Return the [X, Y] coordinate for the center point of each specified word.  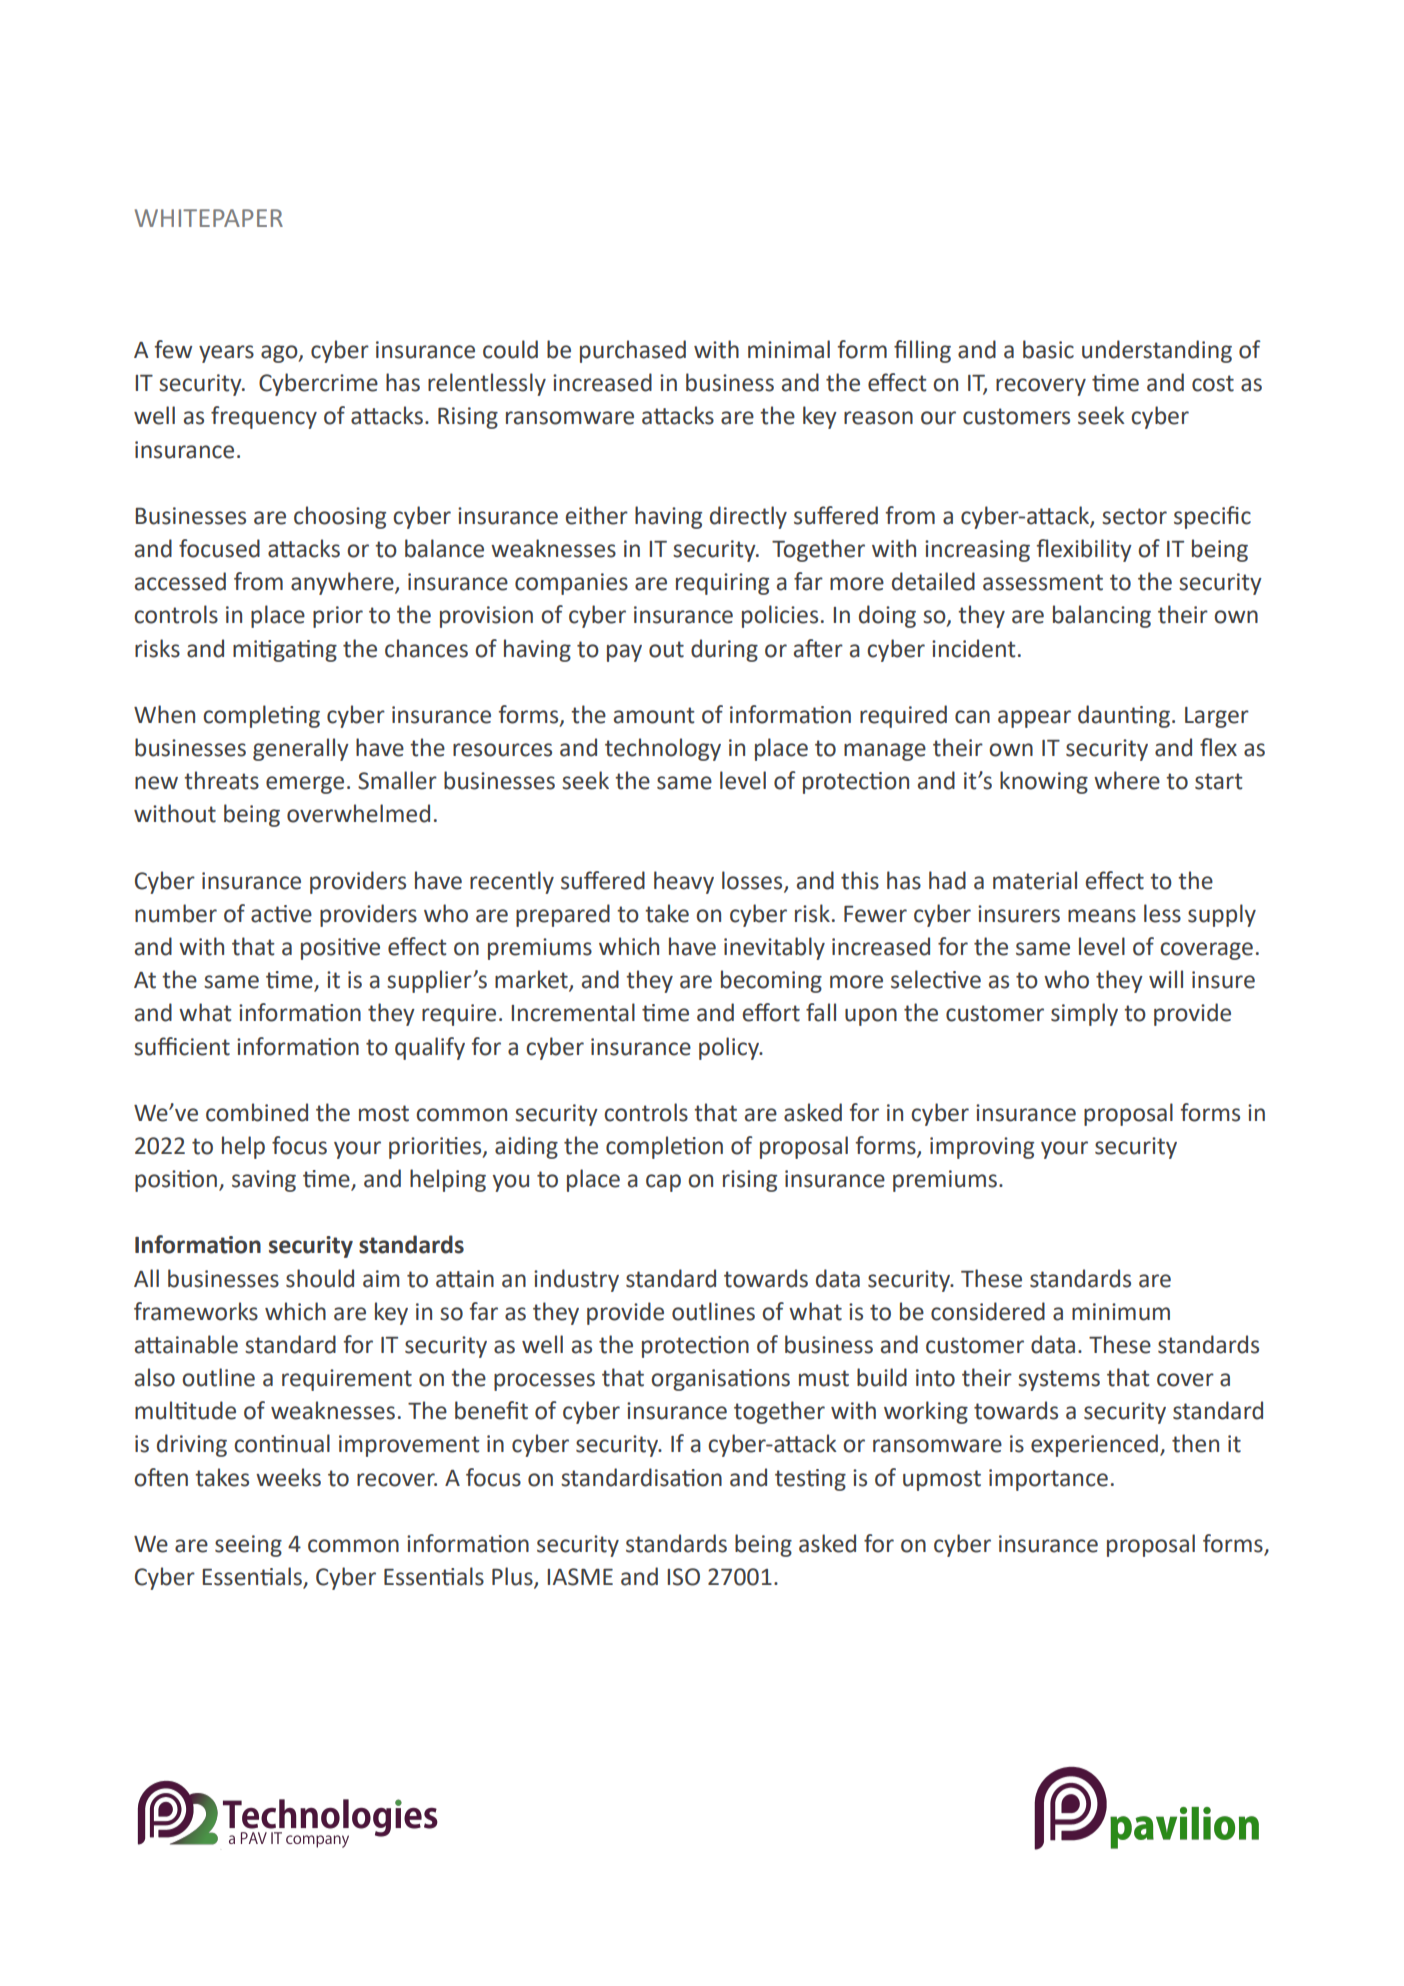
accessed [180, 581]
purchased [633, 351]
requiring [722, 584]
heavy [684, 882]
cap [663, 1183]
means [1102, 916]
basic [1048, 349]
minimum [1121, 1312]
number [176, 913]
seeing [248, 1546]
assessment [1043, 582]
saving [264, 1181]
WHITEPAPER [209, 218]
